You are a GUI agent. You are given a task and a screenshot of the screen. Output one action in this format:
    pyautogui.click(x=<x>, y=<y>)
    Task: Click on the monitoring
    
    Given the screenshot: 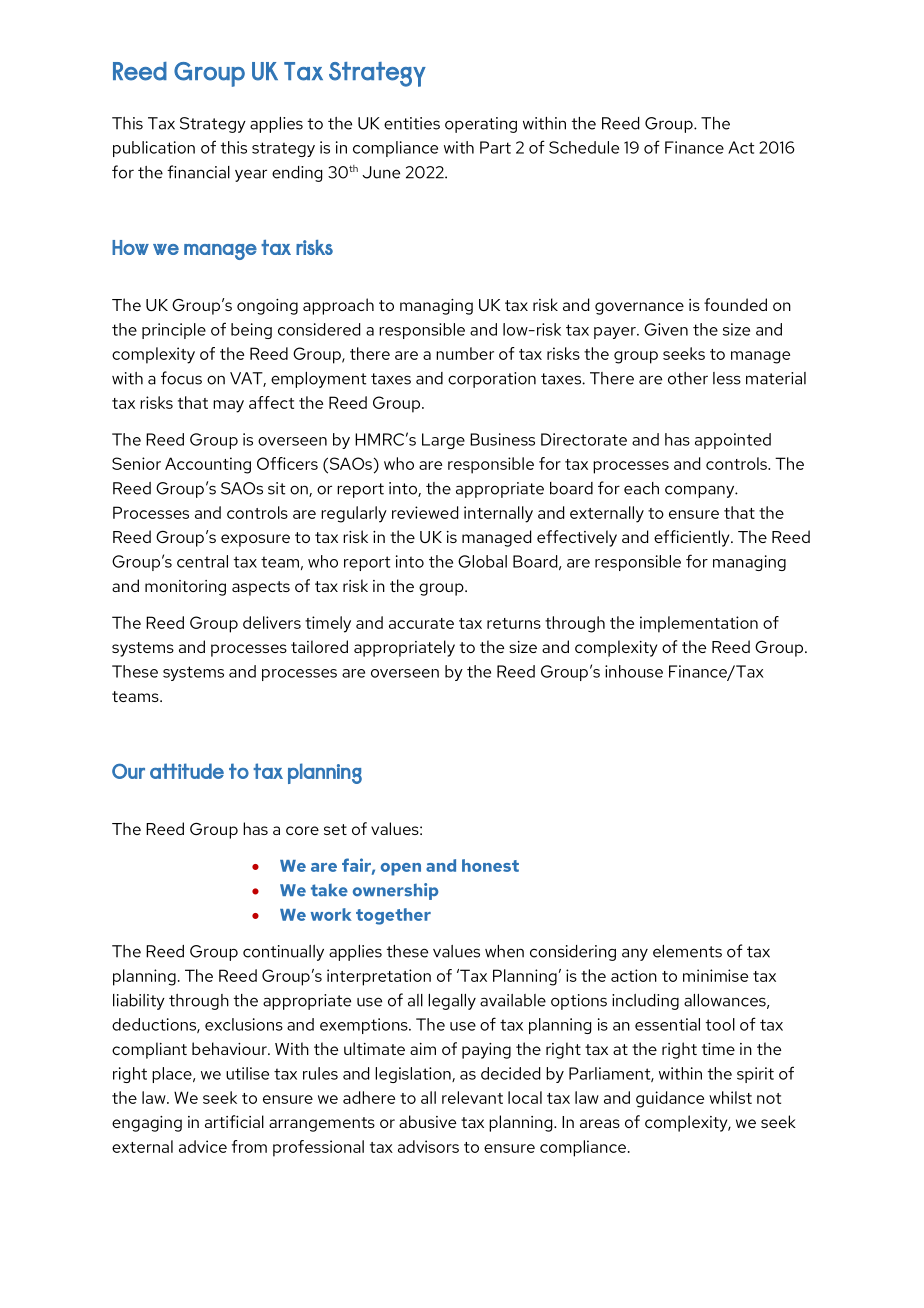 What is the action you would take?
    pyautogui.click(x=185, y=588)
